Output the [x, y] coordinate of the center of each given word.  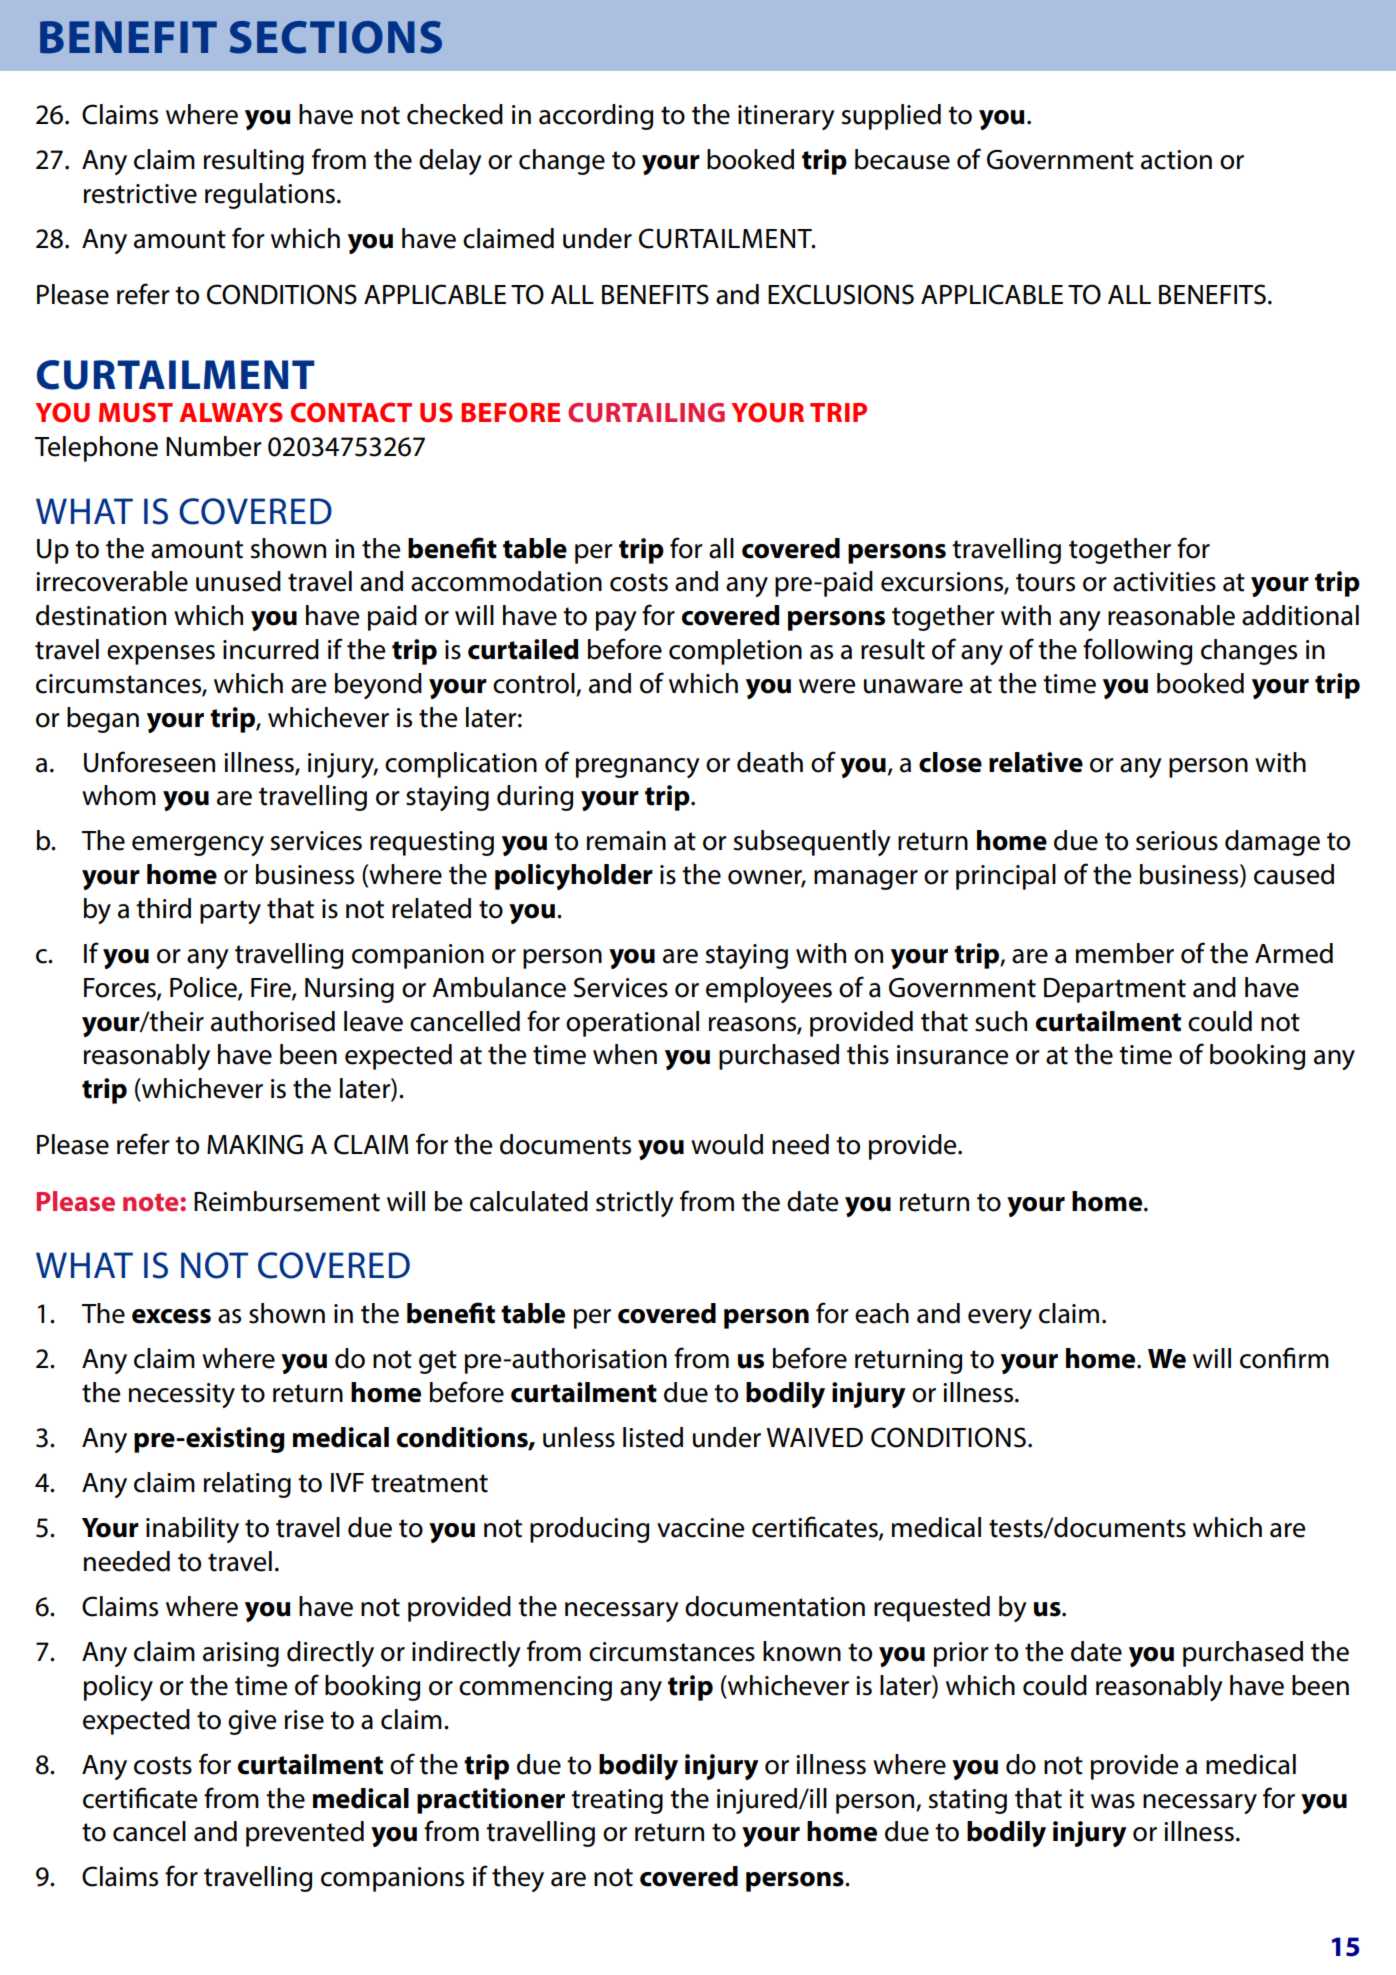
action [1176, 160]
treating [617, 1801]
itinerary [786, 117]
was [1113, 1801]
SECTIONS [336, 37]
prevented [305, 1834]
